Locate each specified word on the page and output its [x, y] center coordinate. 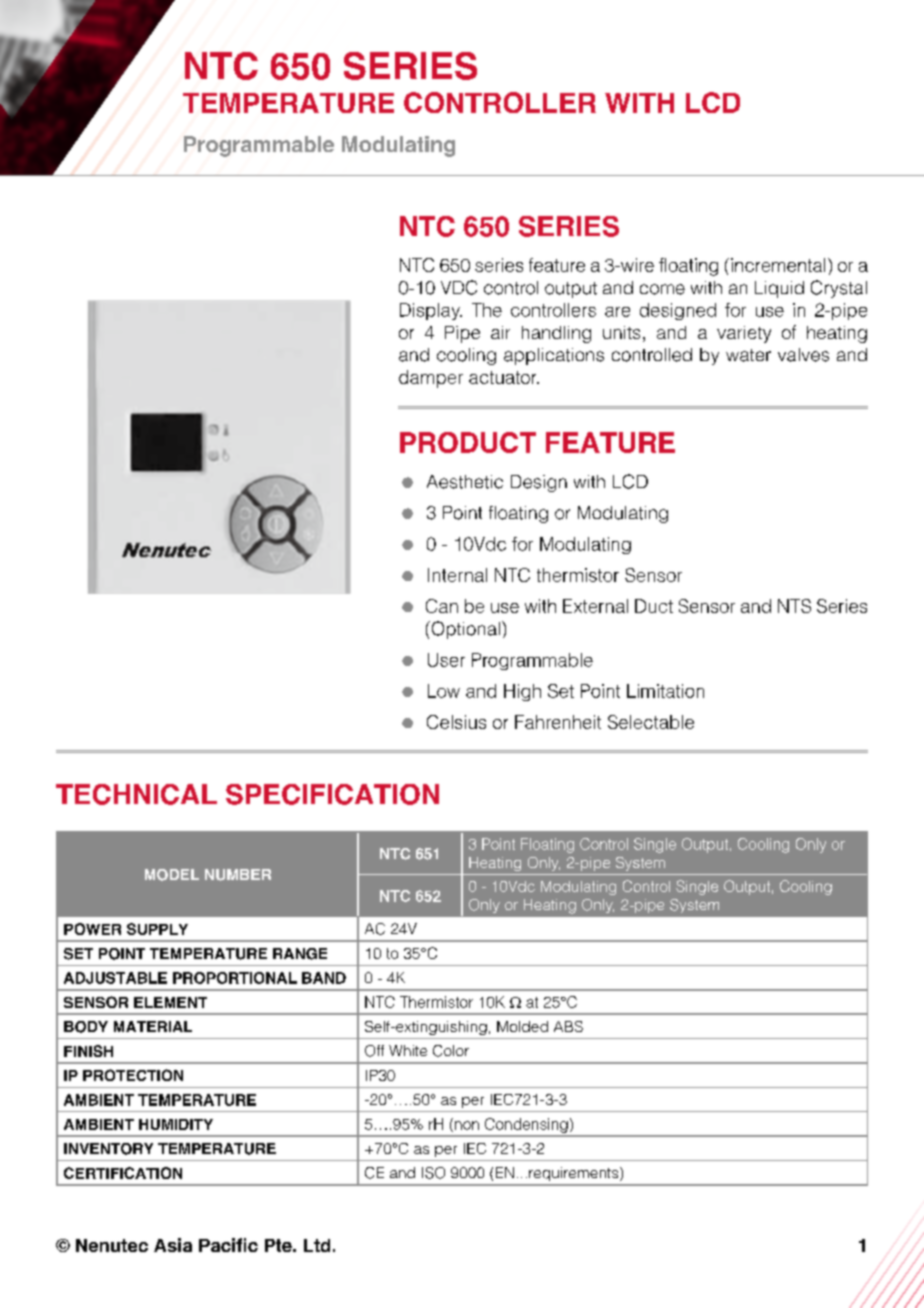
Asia [173, 1245]
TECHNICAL [136, 794]
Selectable [651, 722]
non [467, 1125]
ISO [433, 1173]
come [662, 289]
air [500, 332]
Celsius [456, 722]
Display [431, 311]
